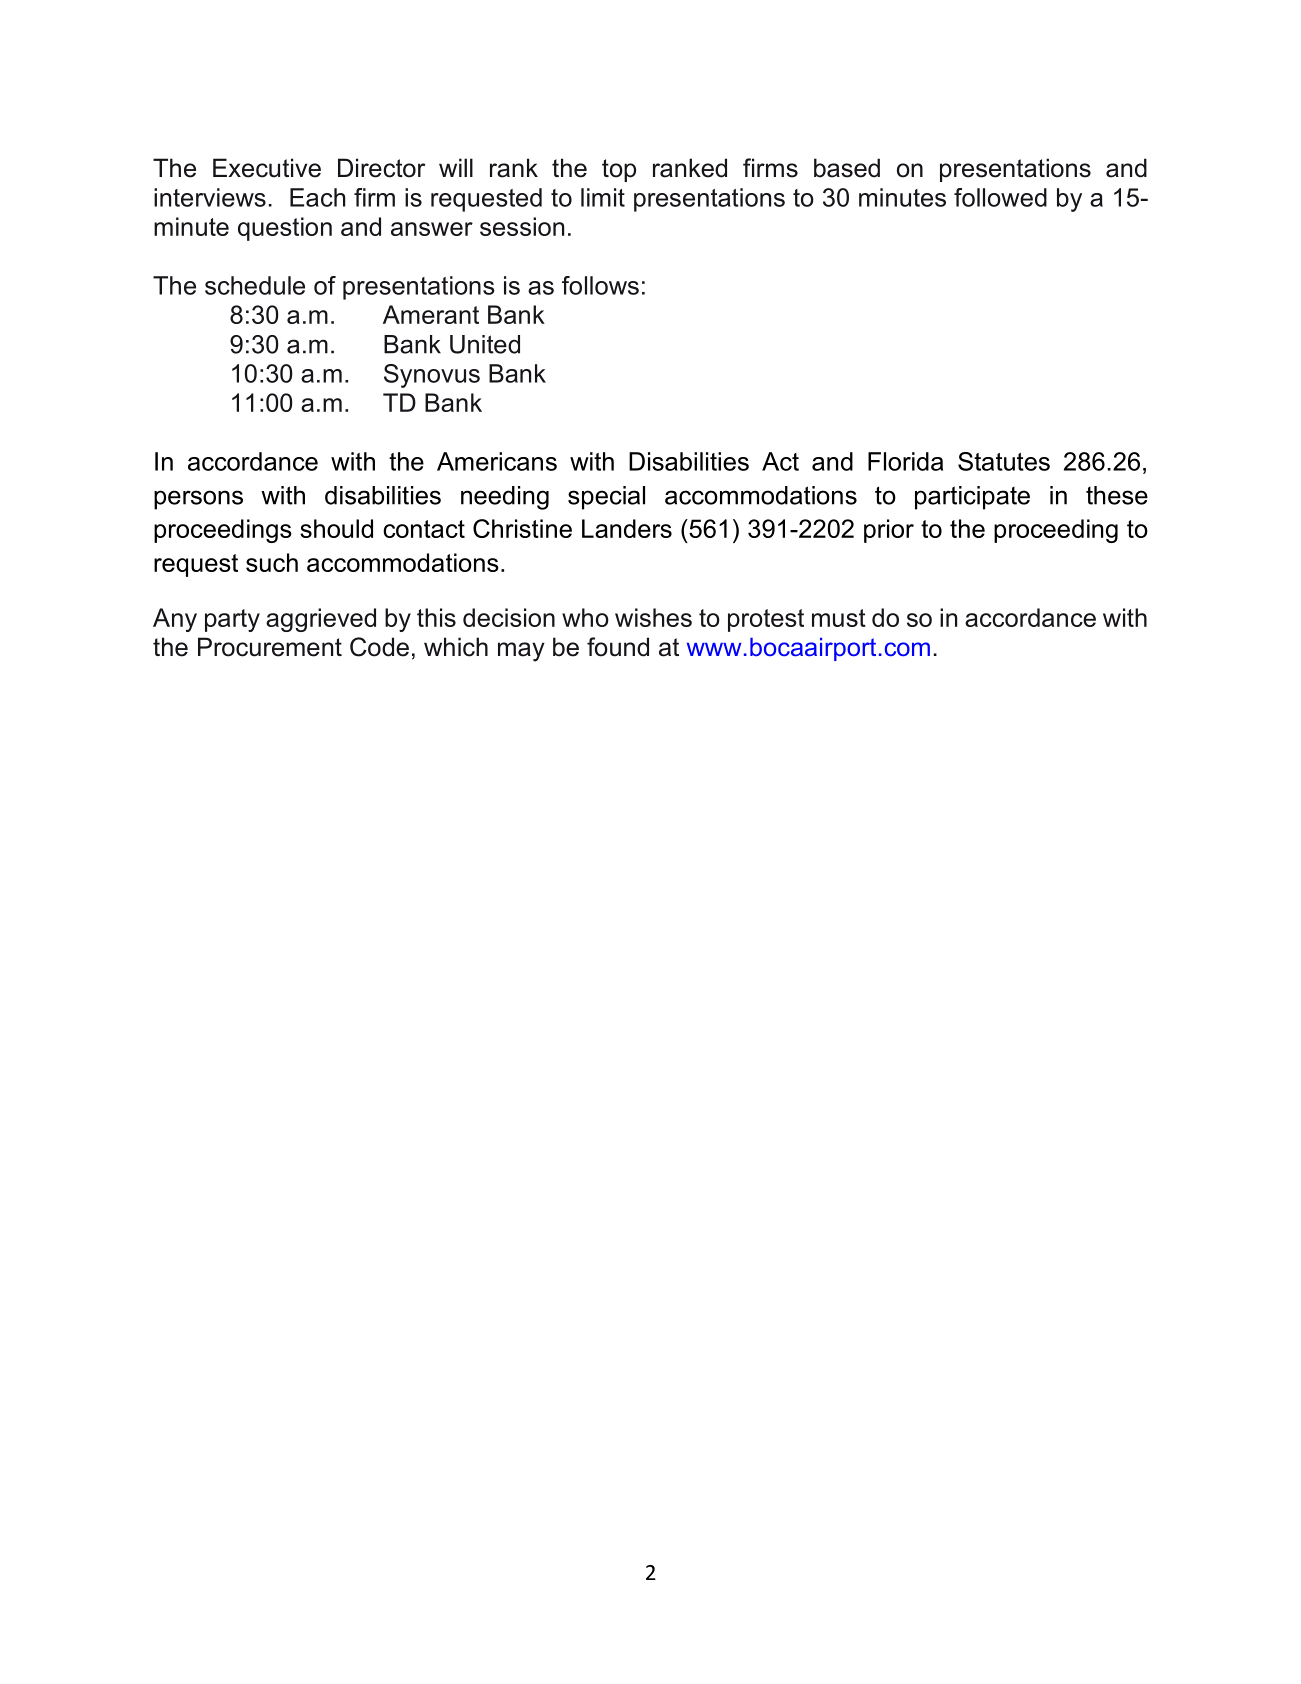  What do you see at coordinates (497, 461) in the document?
I see `Americans` at bounding box center [497, 461].
